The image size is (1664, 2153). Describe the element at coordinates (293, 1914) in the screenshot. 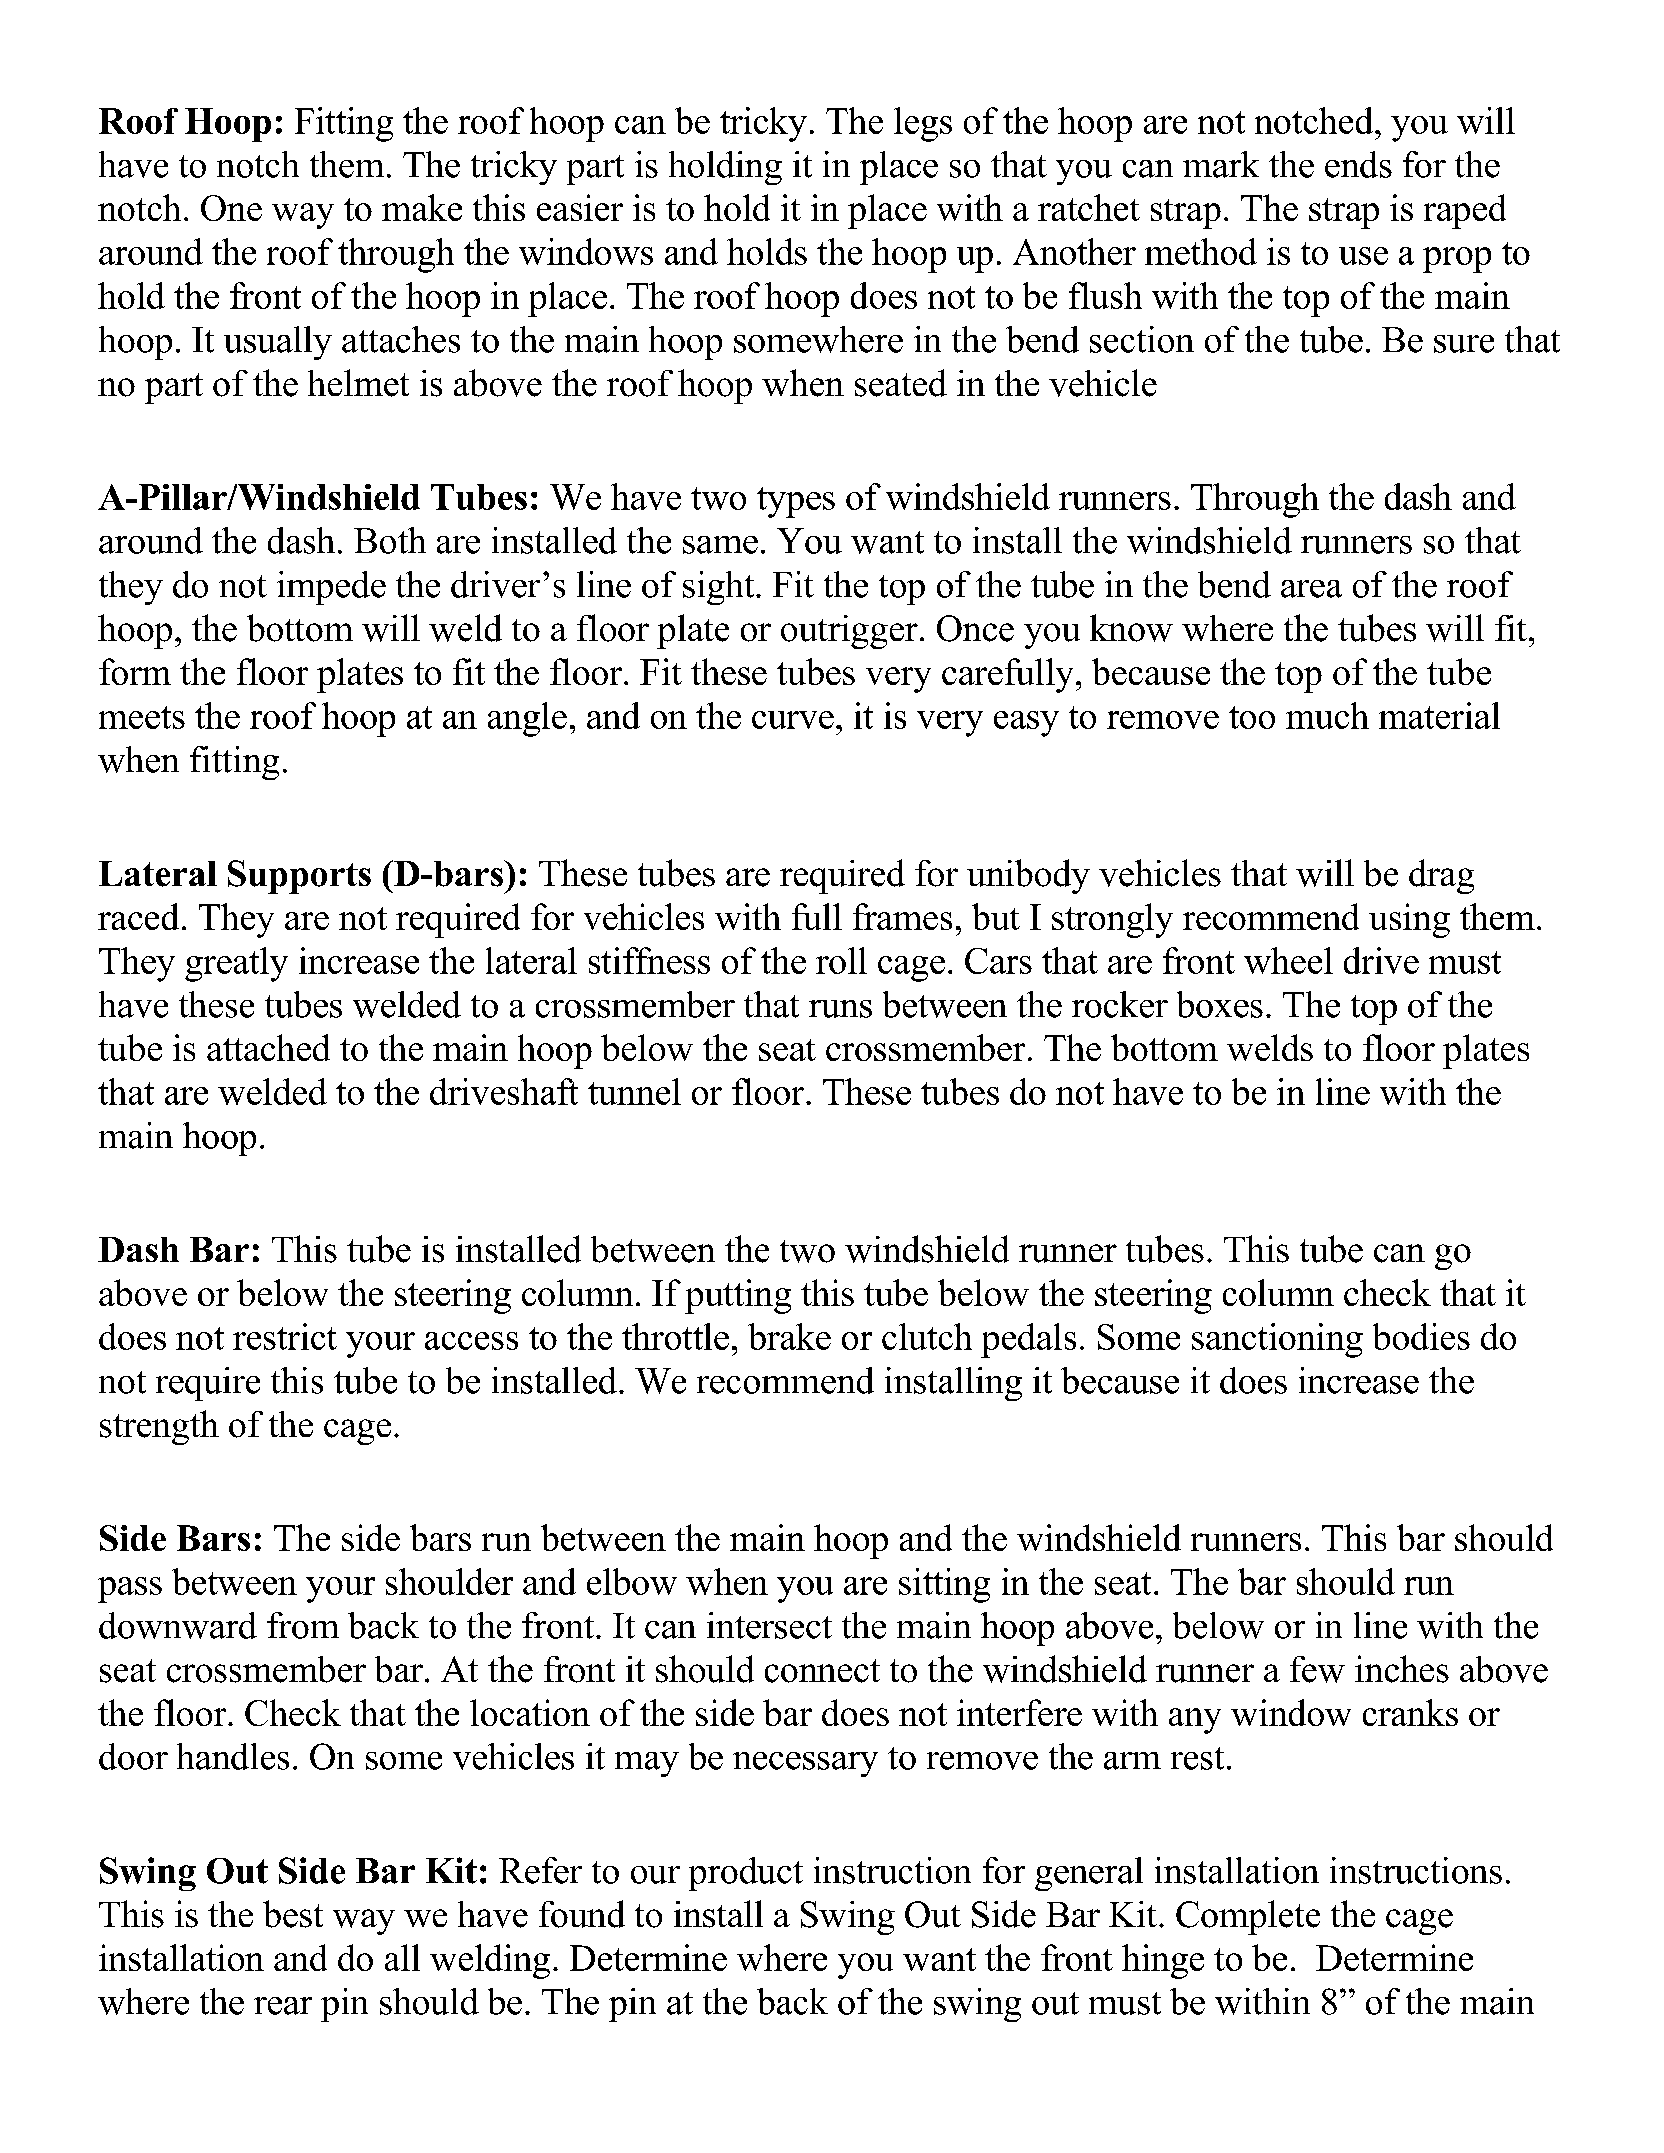

I see `best` at that location.
